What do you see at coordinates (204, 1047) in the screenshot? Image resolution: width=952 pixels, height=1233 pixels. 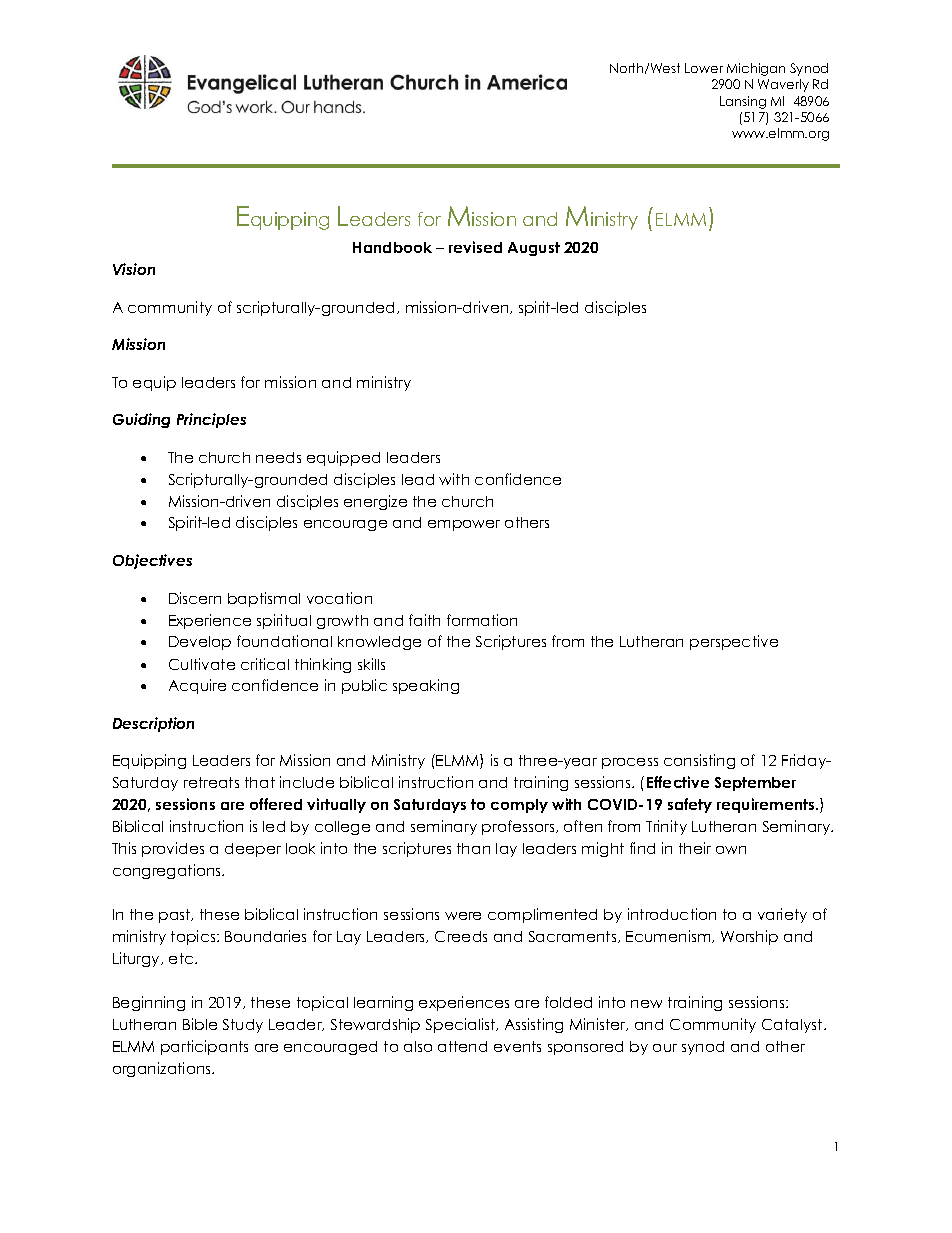 I see `participants` at bounding box center [204, 1047].
